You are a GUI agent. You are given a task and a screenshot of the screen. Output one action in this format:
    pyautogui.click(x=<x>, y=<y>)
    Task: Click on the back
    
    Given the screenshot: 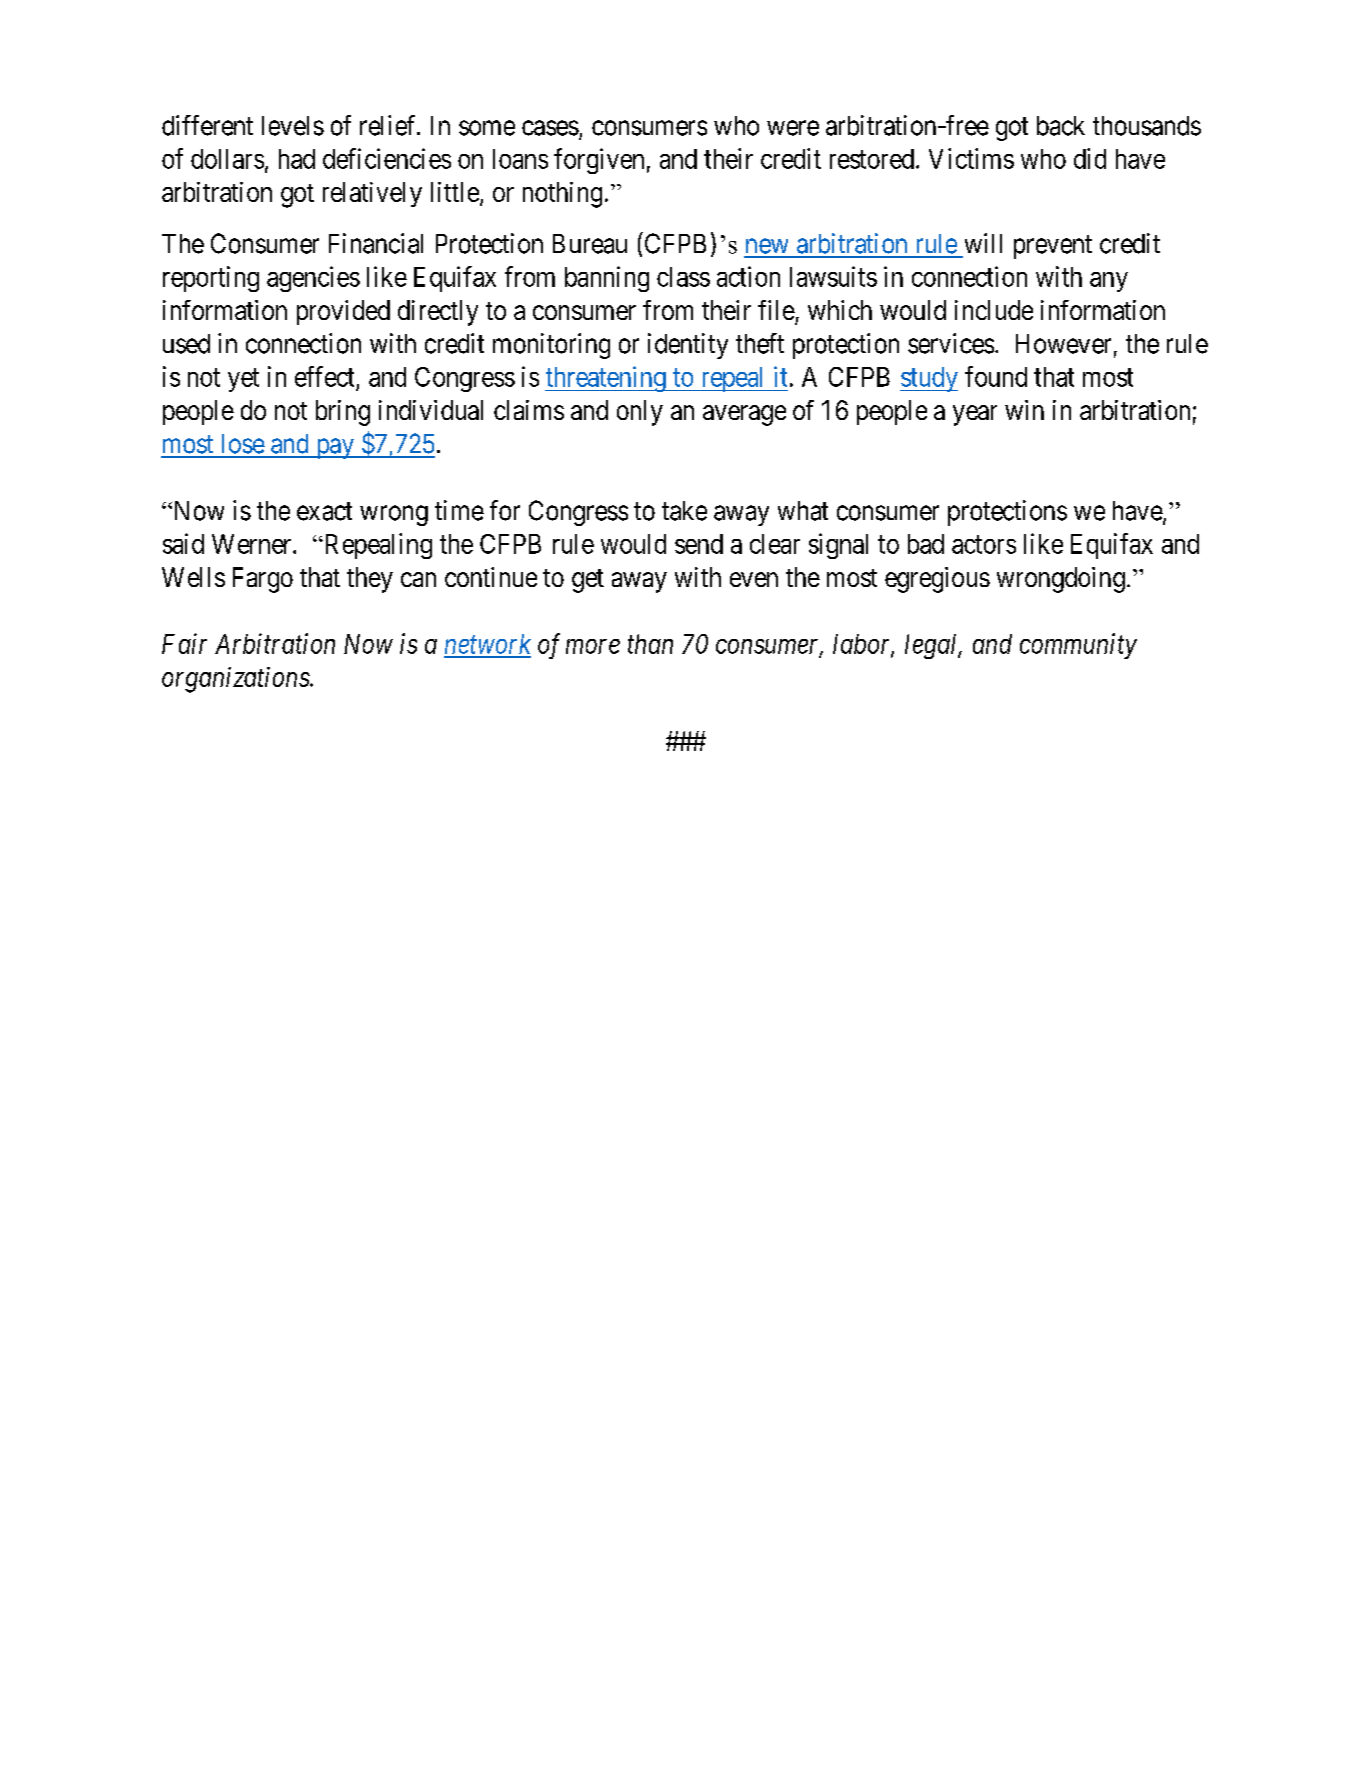 What is the action you would take?
    pyautogui.click(x=1061, y=126)
